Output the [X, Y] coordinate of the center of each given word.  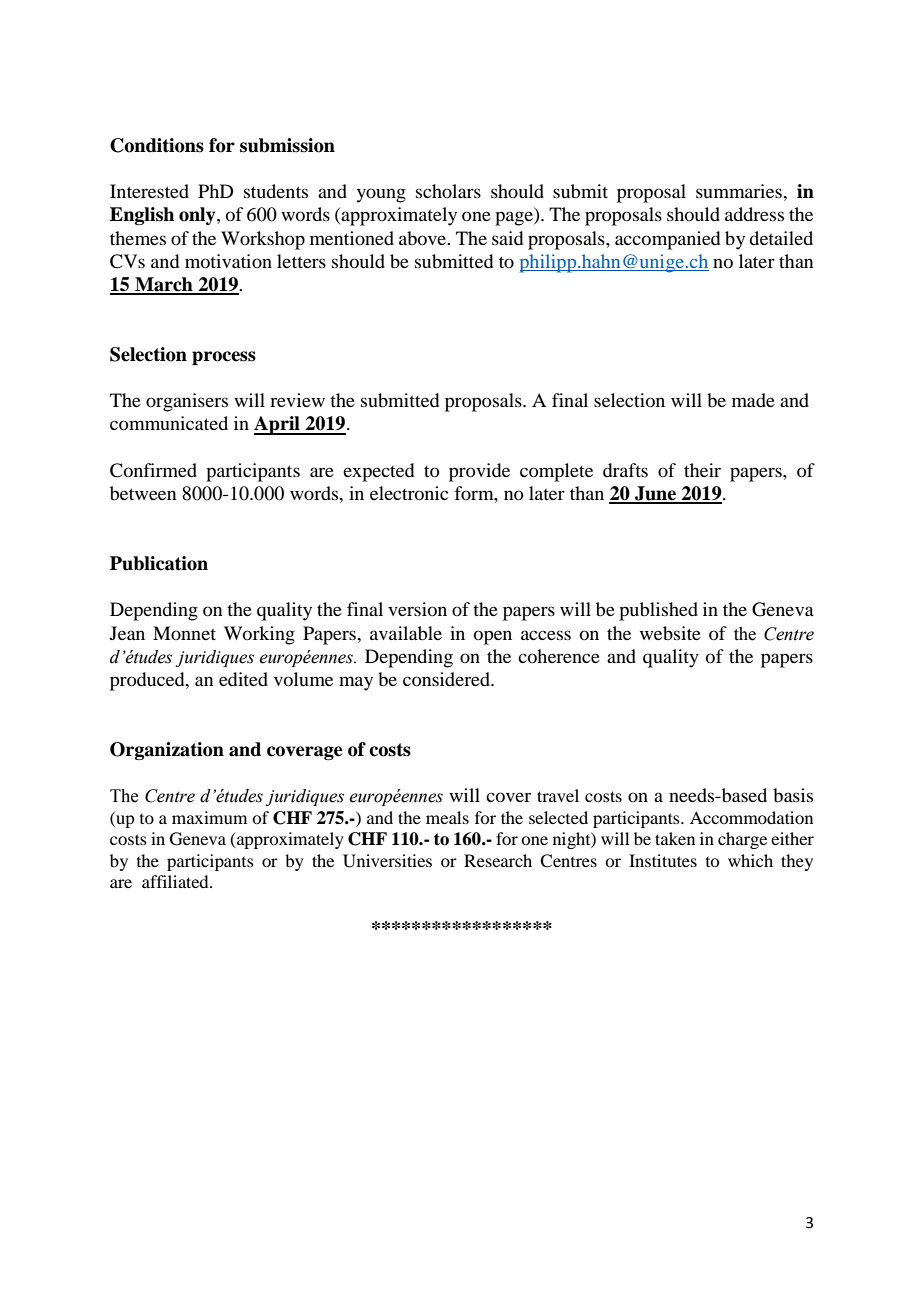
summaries [740, 191]
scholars [448, 191]
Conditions [157, 145]
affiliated [176, 881]
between [143, 493]
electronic [409, 493]
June [656, 494]
